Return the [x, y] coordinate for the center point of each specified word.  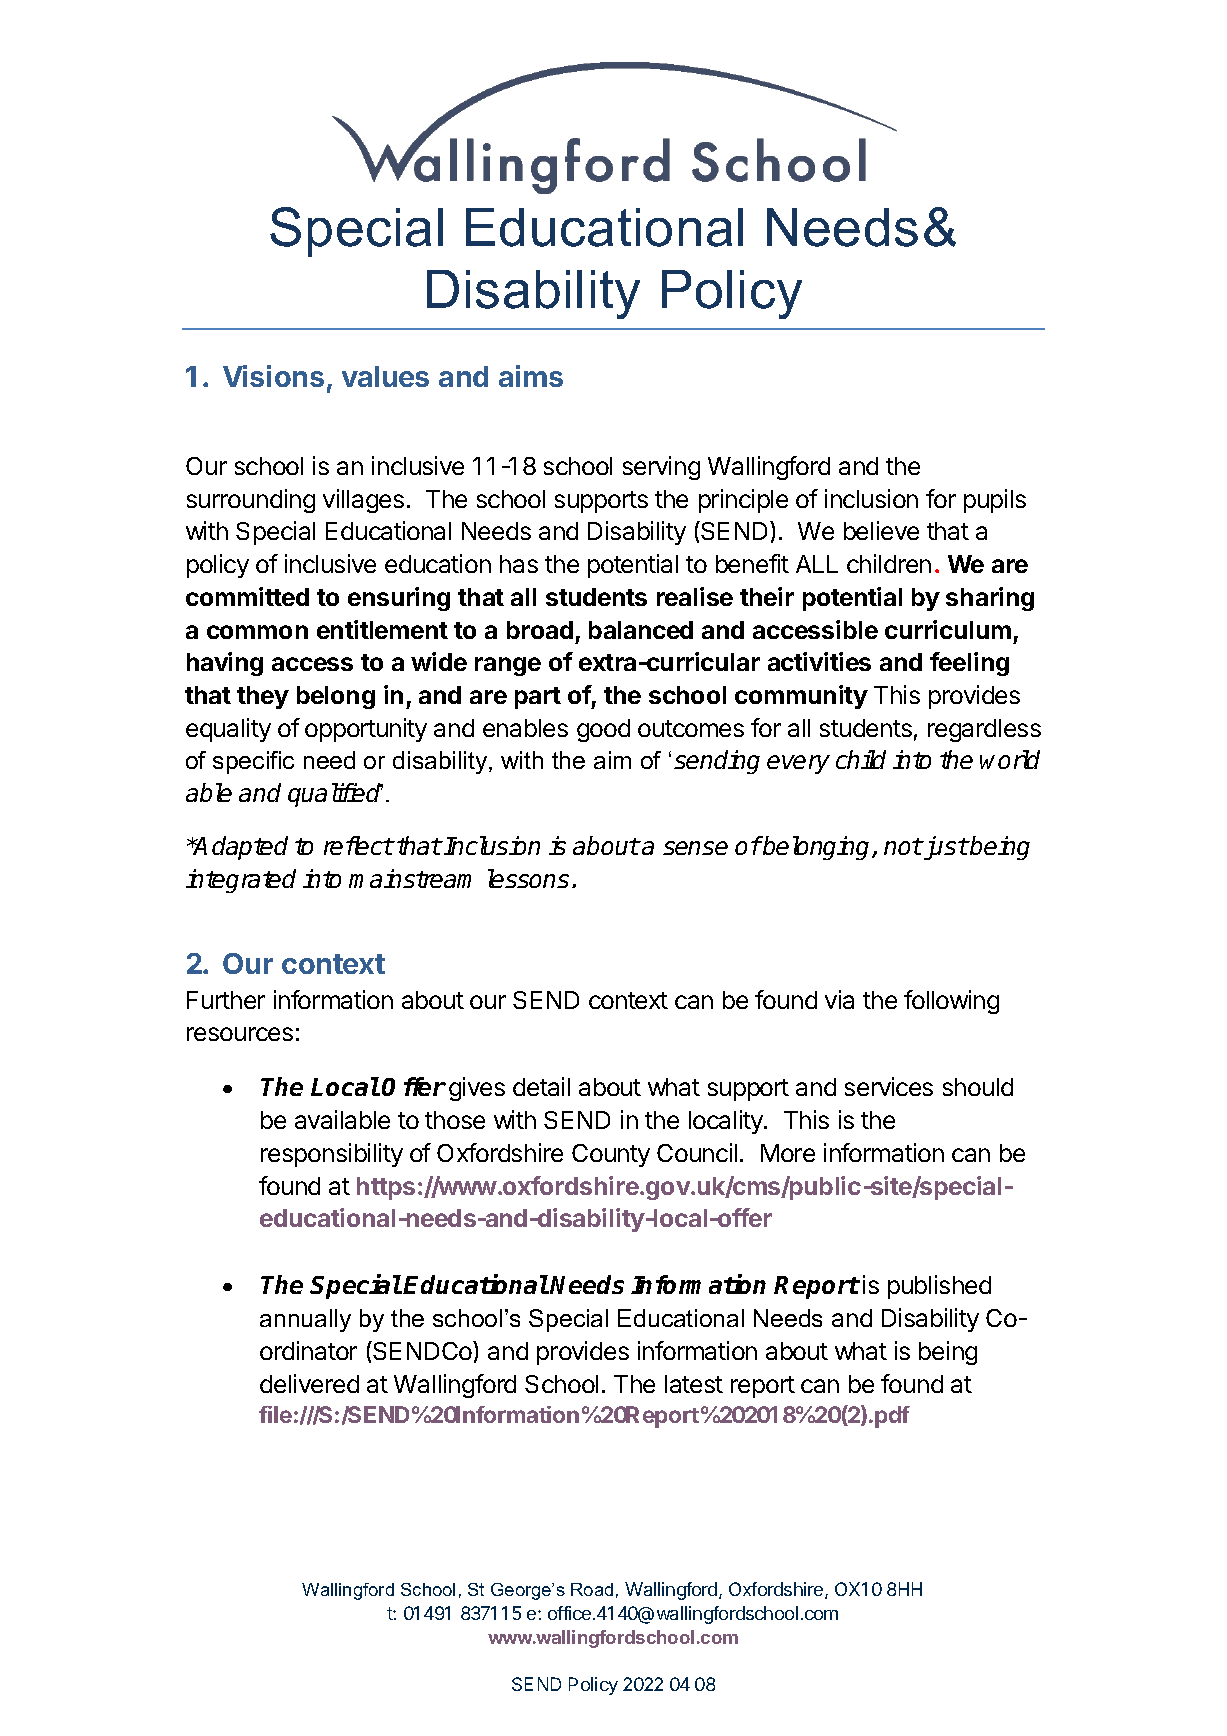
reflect [359, 845]
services [889, 1086]
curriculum [948, 629]
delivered [309, 1383]
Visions [273, 376]
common [257, 632]
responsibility [332, 1155]
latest [694, 1384]
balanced [641, 630]
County [611, 1155]
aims [531, 376]
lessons [528, 878]
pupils [995, 501]
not [903, 846]
